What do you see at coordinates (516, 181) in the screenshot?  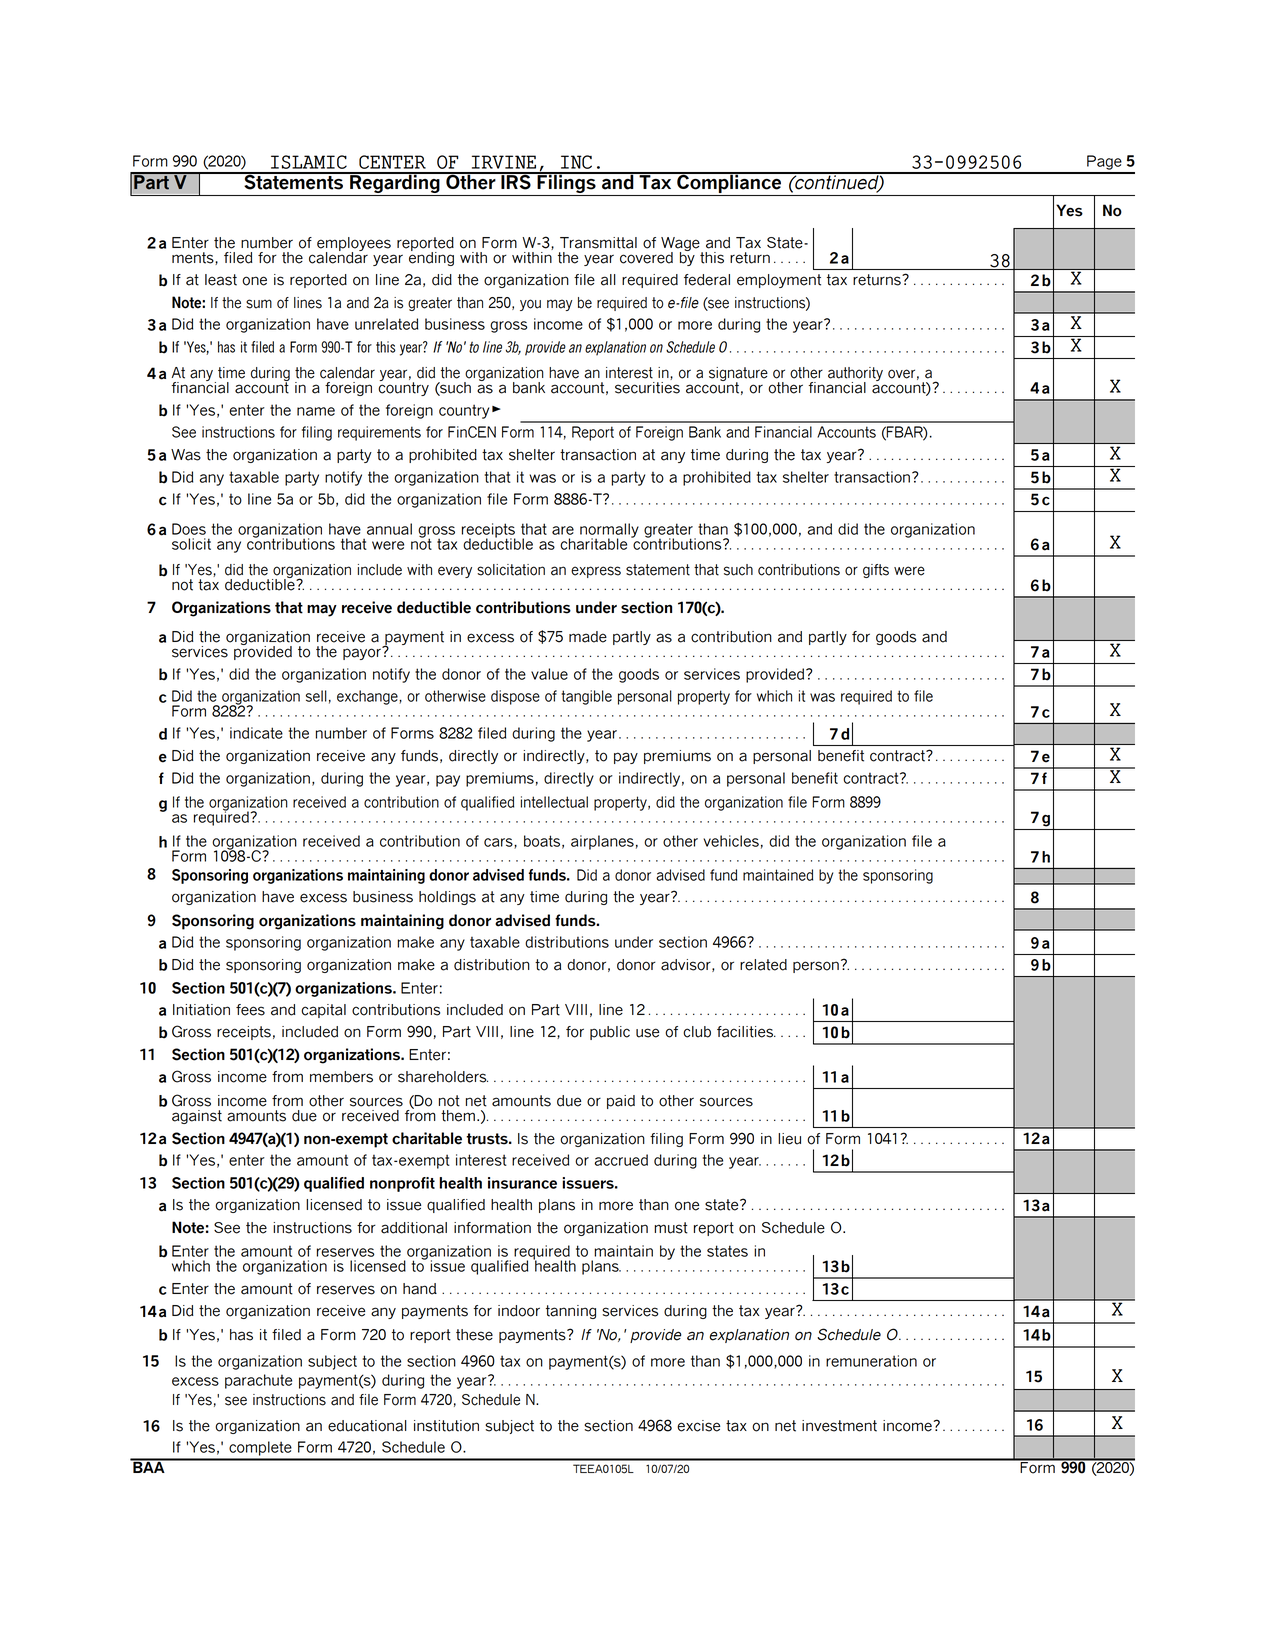 I see `IRS` at bounding box center [516, 181].
